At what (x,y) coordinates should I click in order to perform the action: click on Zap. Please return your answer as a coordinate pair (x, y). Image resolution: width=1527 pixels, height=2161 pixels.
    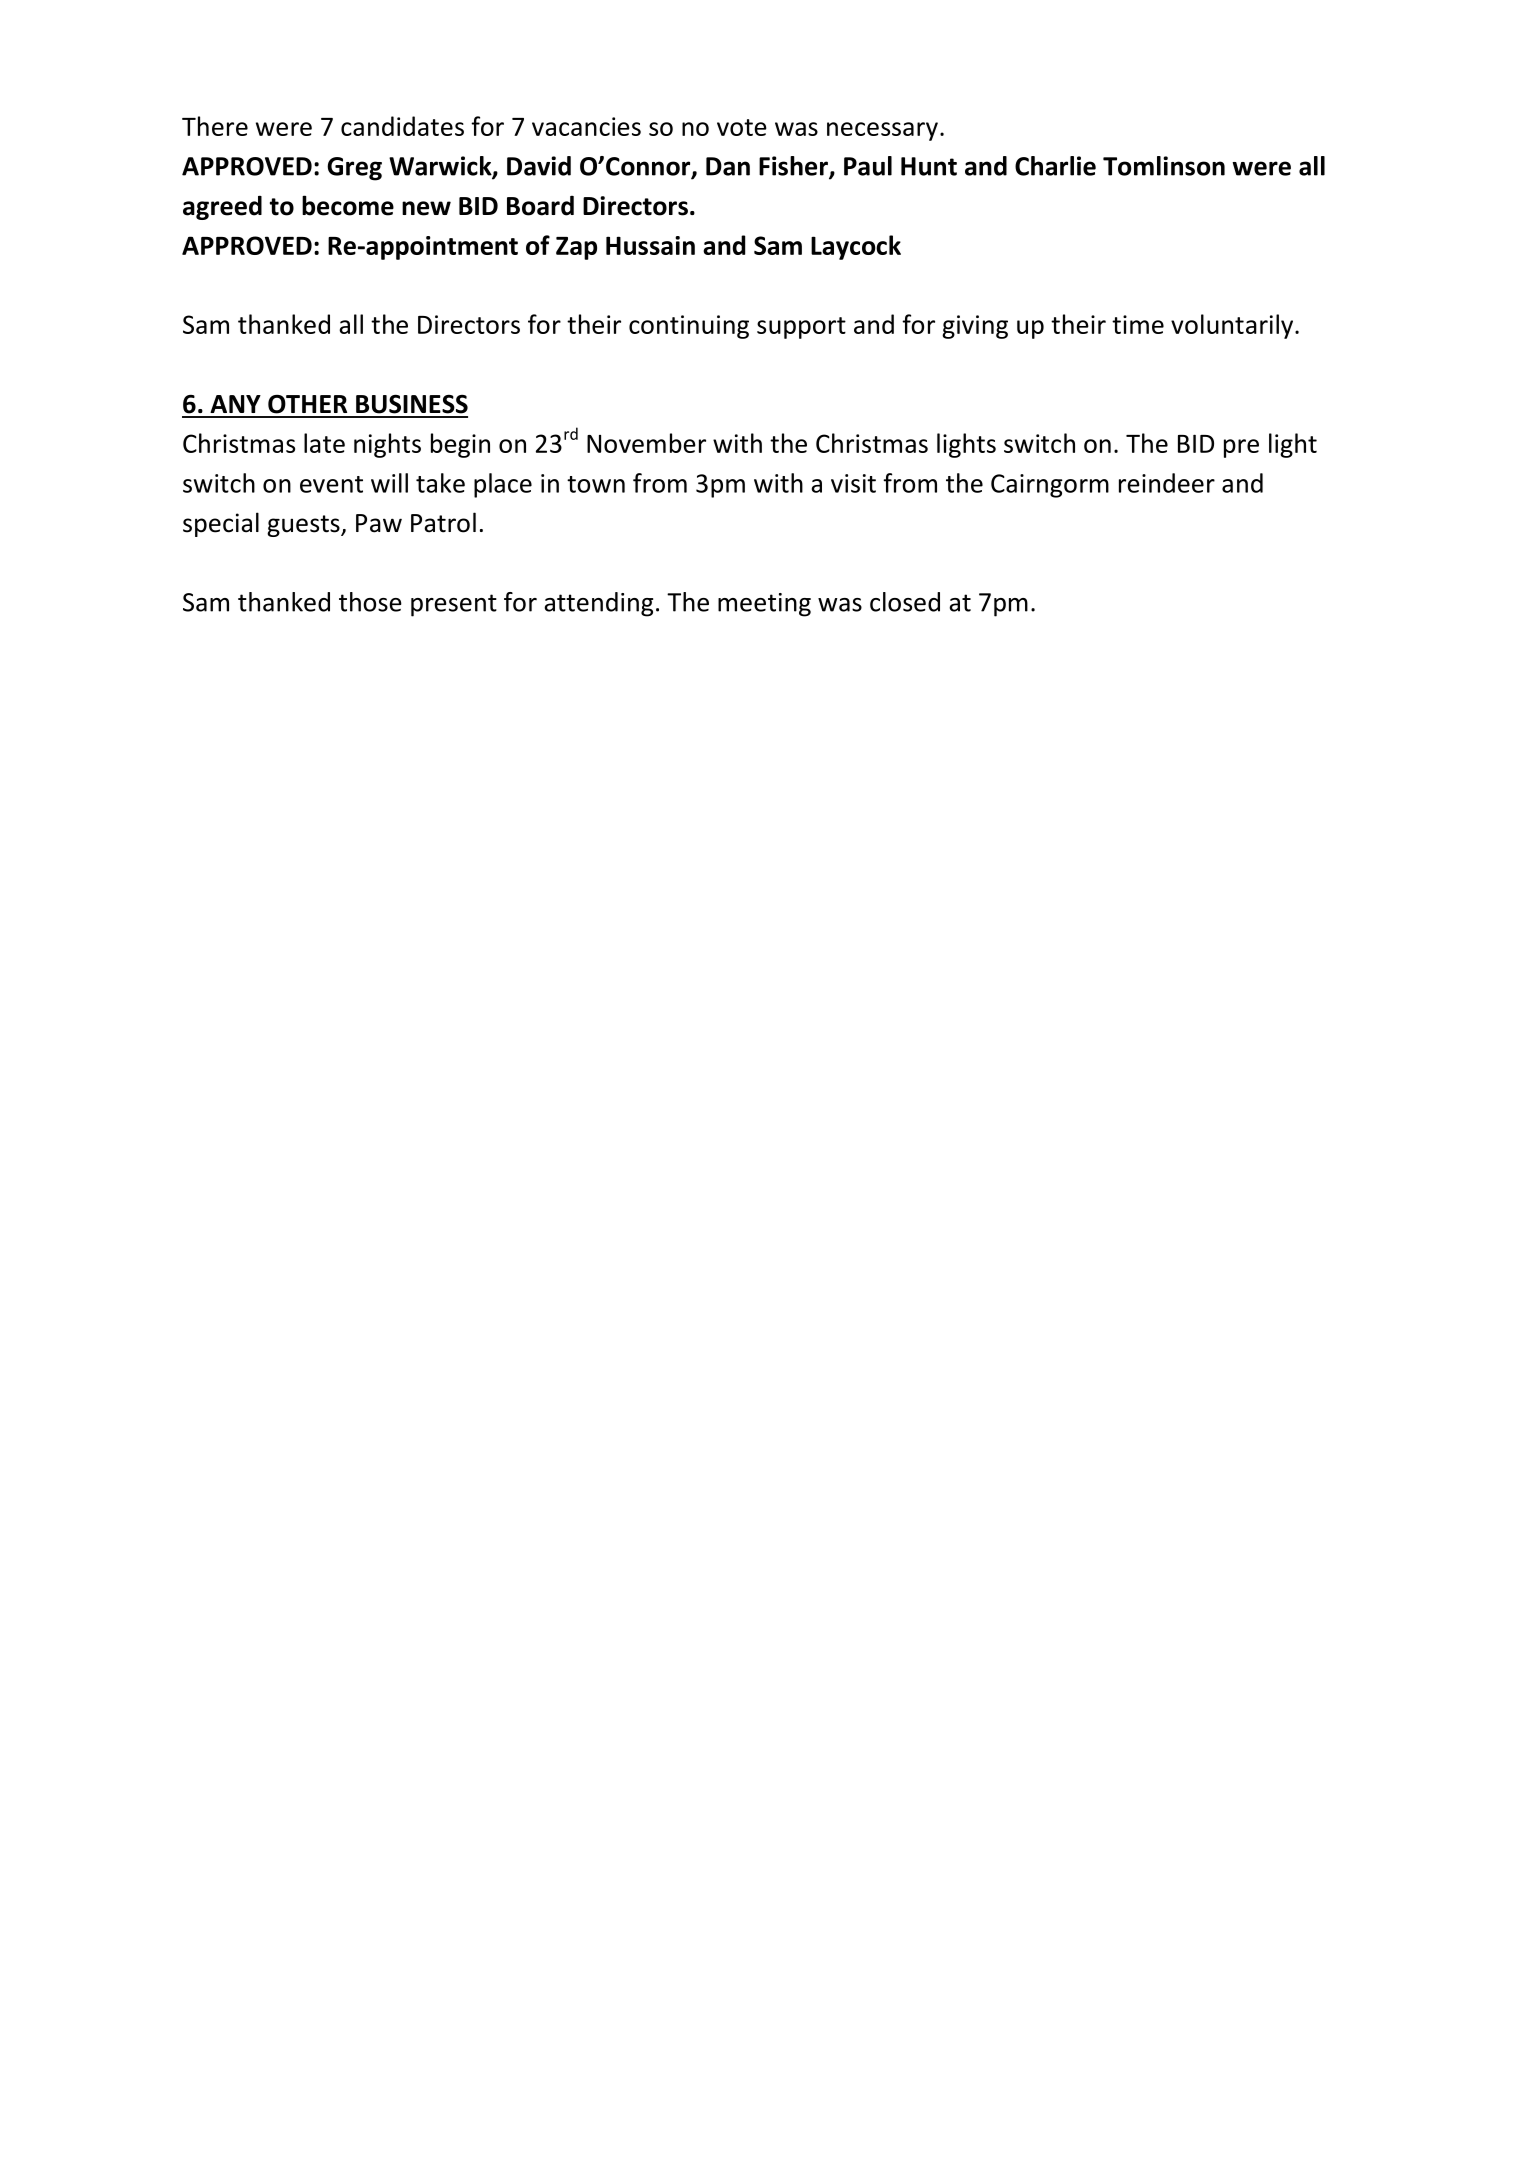
    Looking at the image, I should click on (576, 248).
